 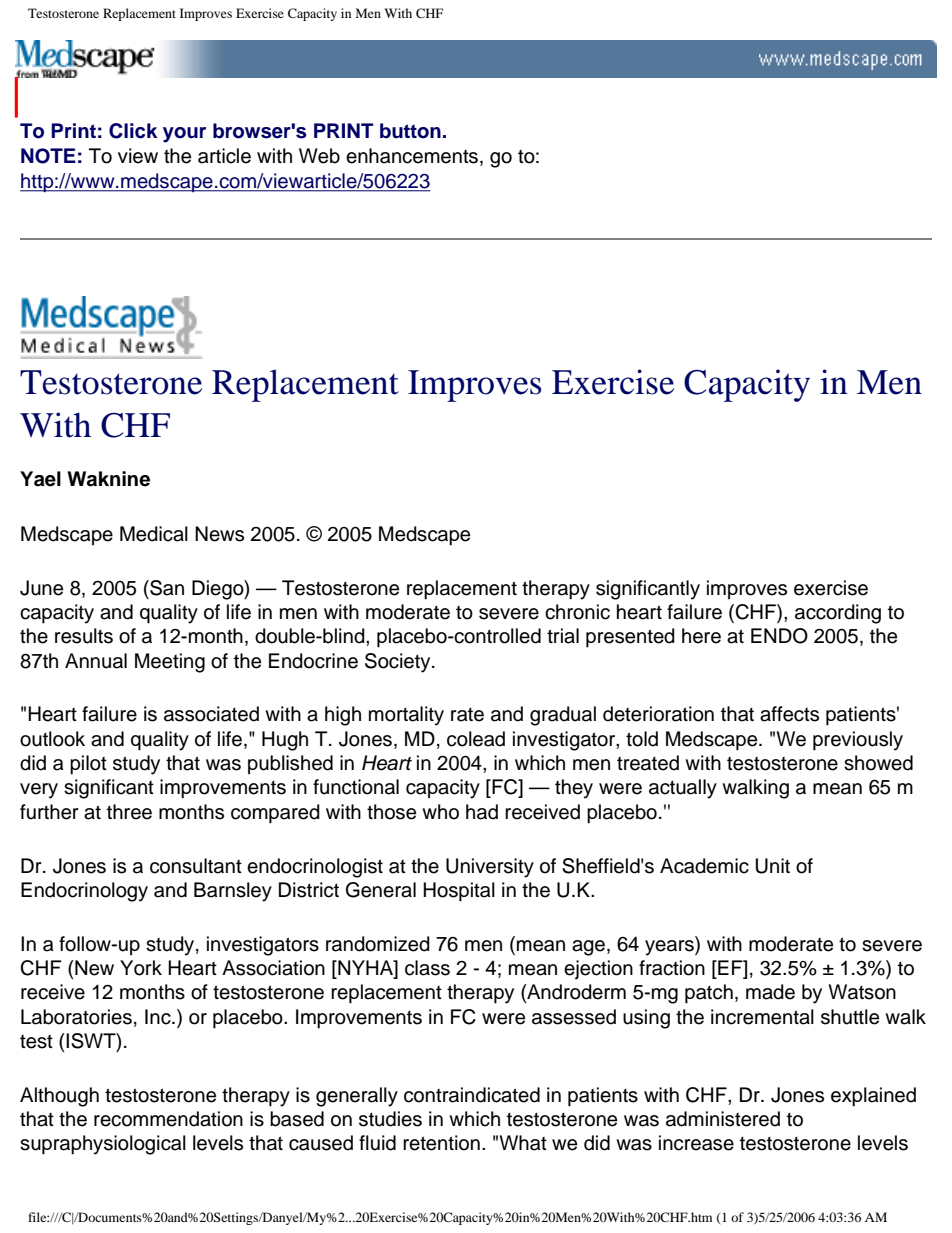 What do you see at coordinates (170, 663) in the document?
I see `Meeting` at bounding box center [170, 663].
